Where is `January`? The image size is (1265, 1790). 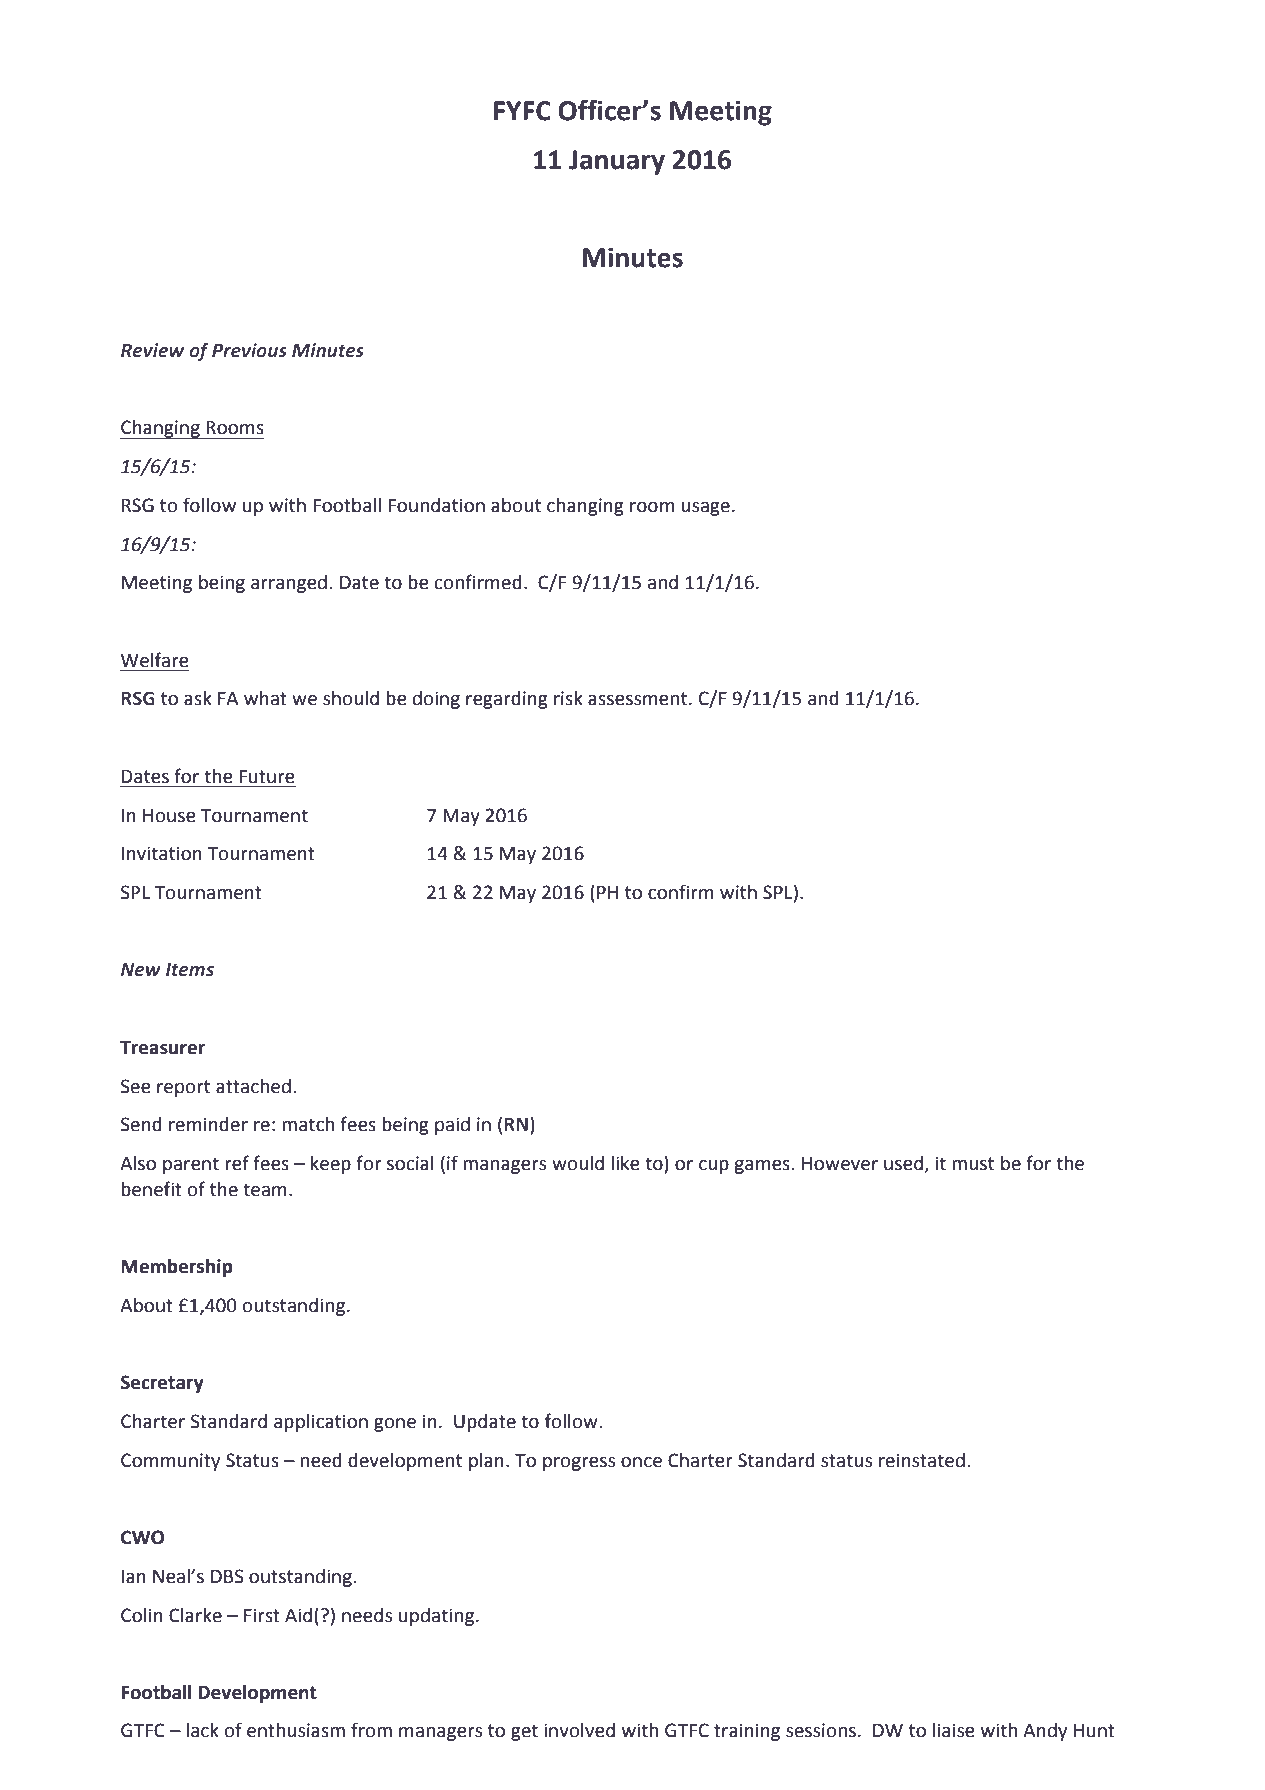
January is located at coordinates (617, 162).
